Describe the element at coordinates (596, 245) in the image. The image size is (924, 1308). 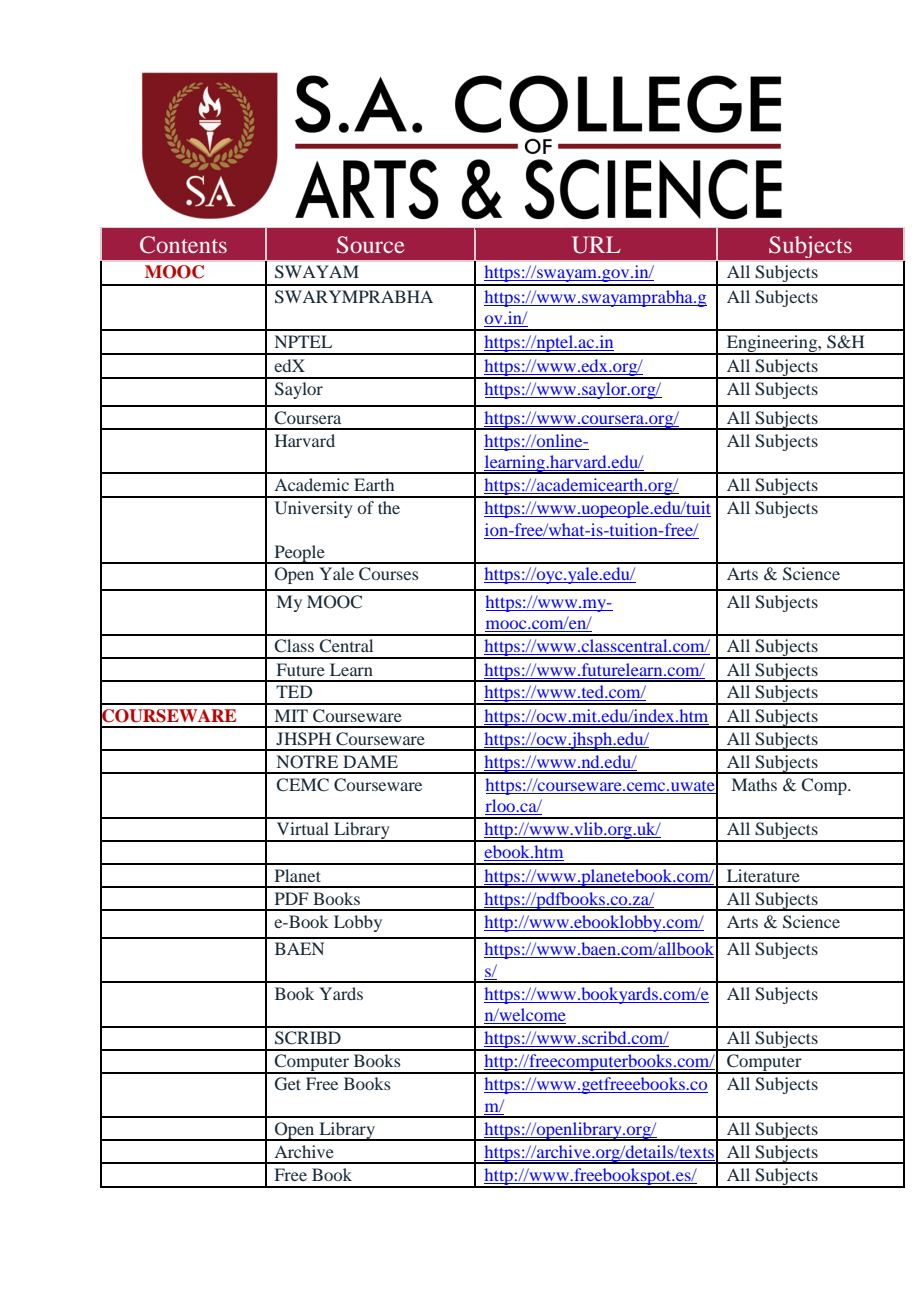
I see `URL` at that location.
